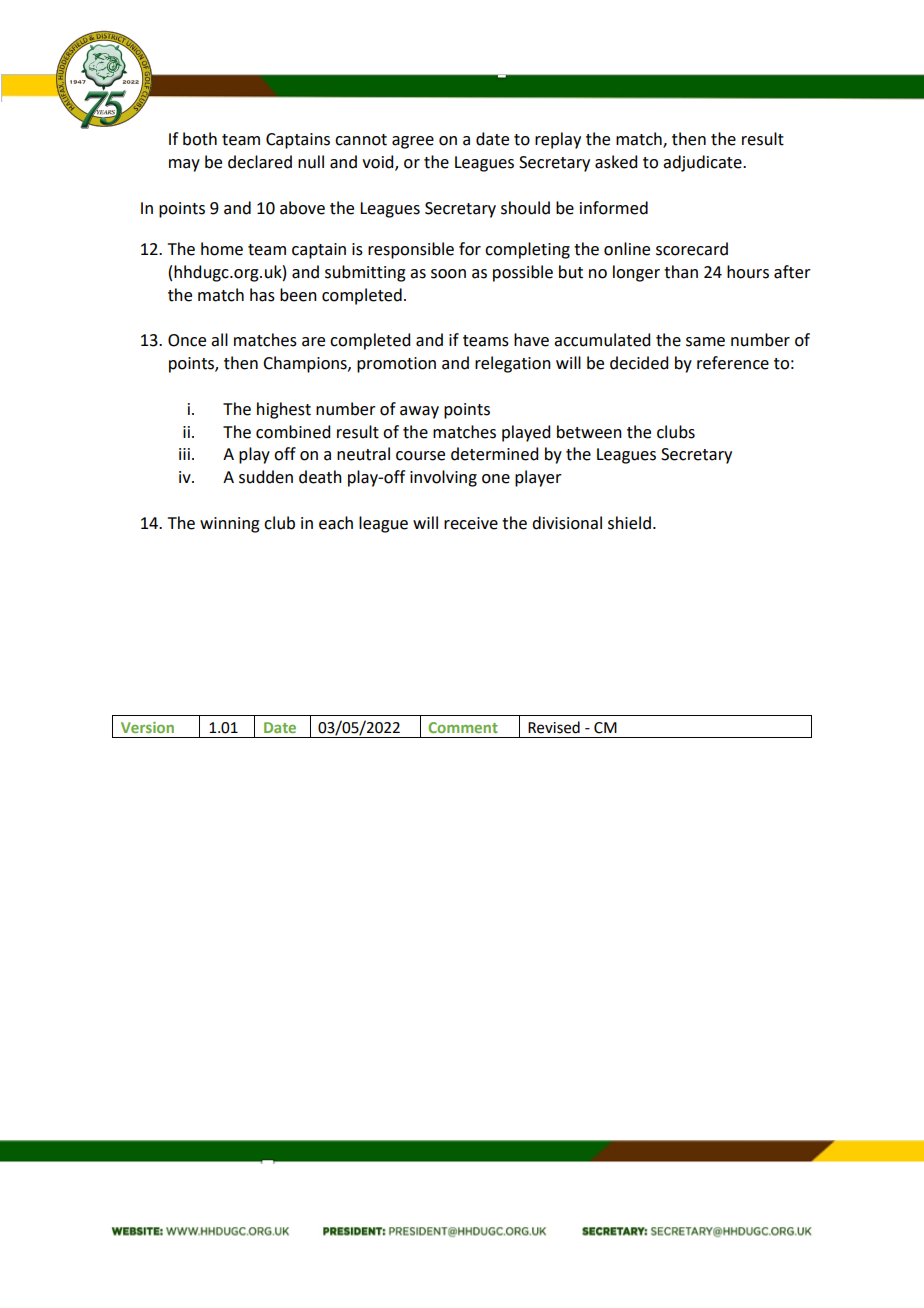  I want to click on iii, so click(184, 454).
